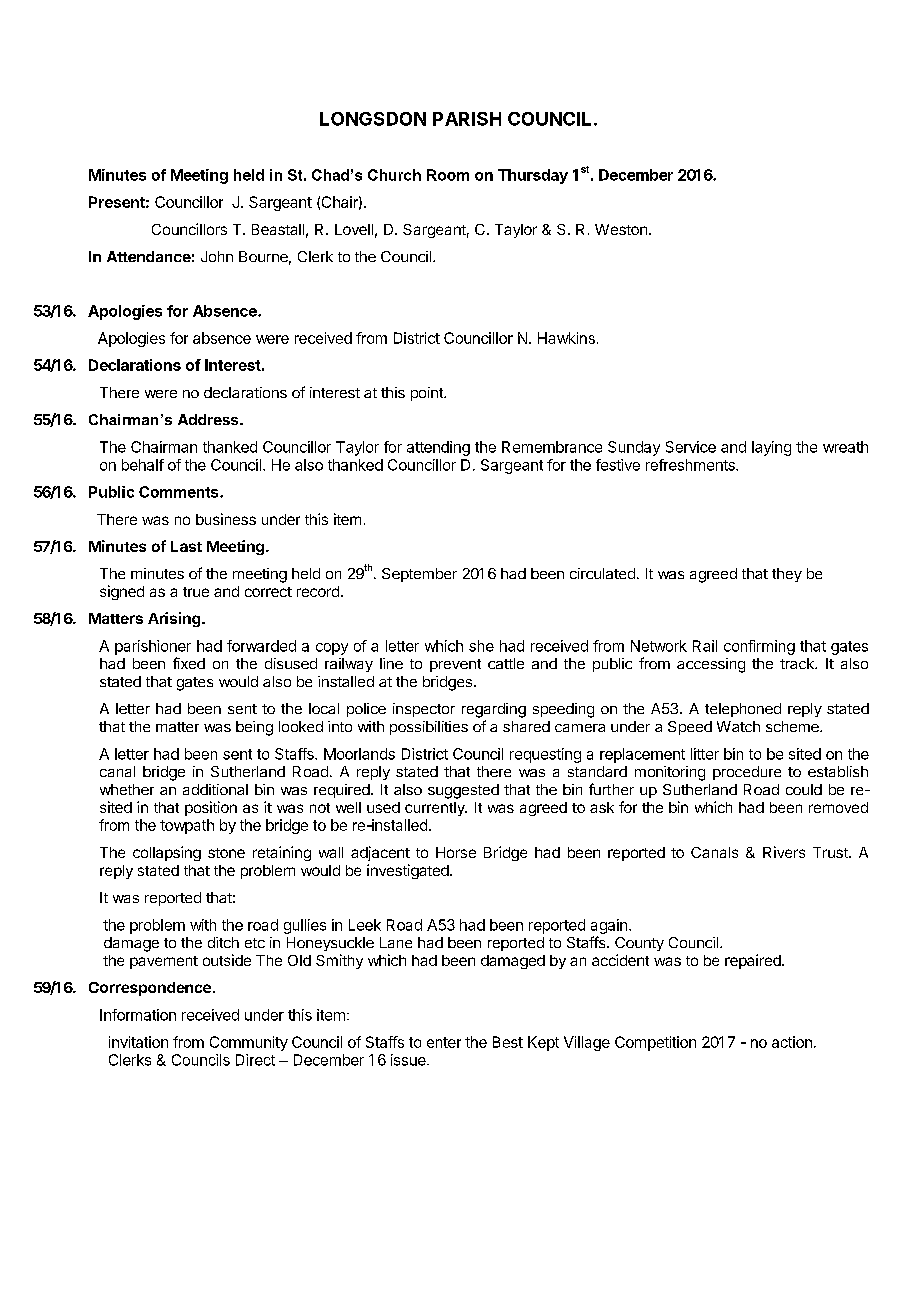  Describe the element at coordinates (481, 646) in the image. I see `she` at that location.
